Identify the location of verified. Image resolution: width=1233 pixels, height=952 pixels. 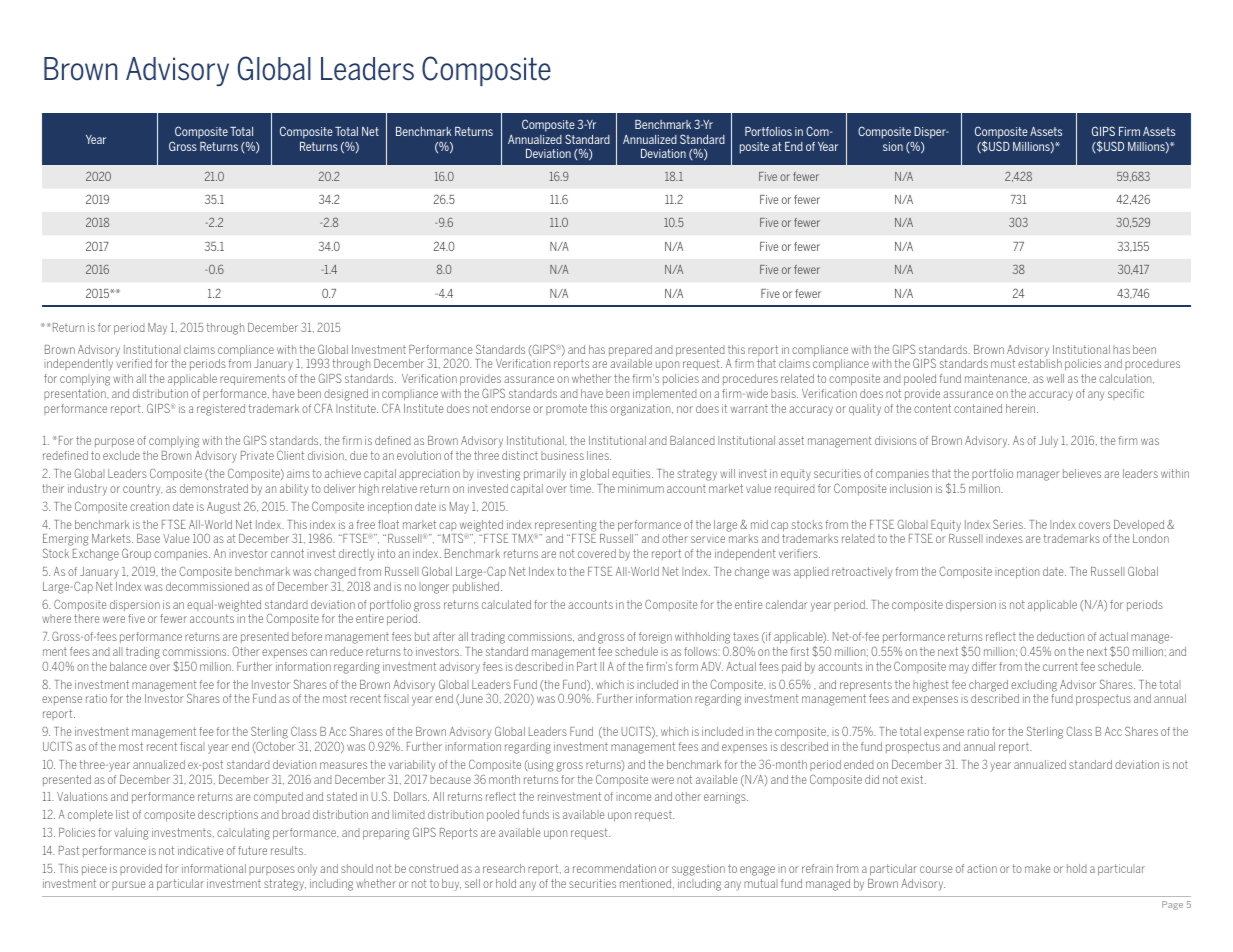
(134, 363).
